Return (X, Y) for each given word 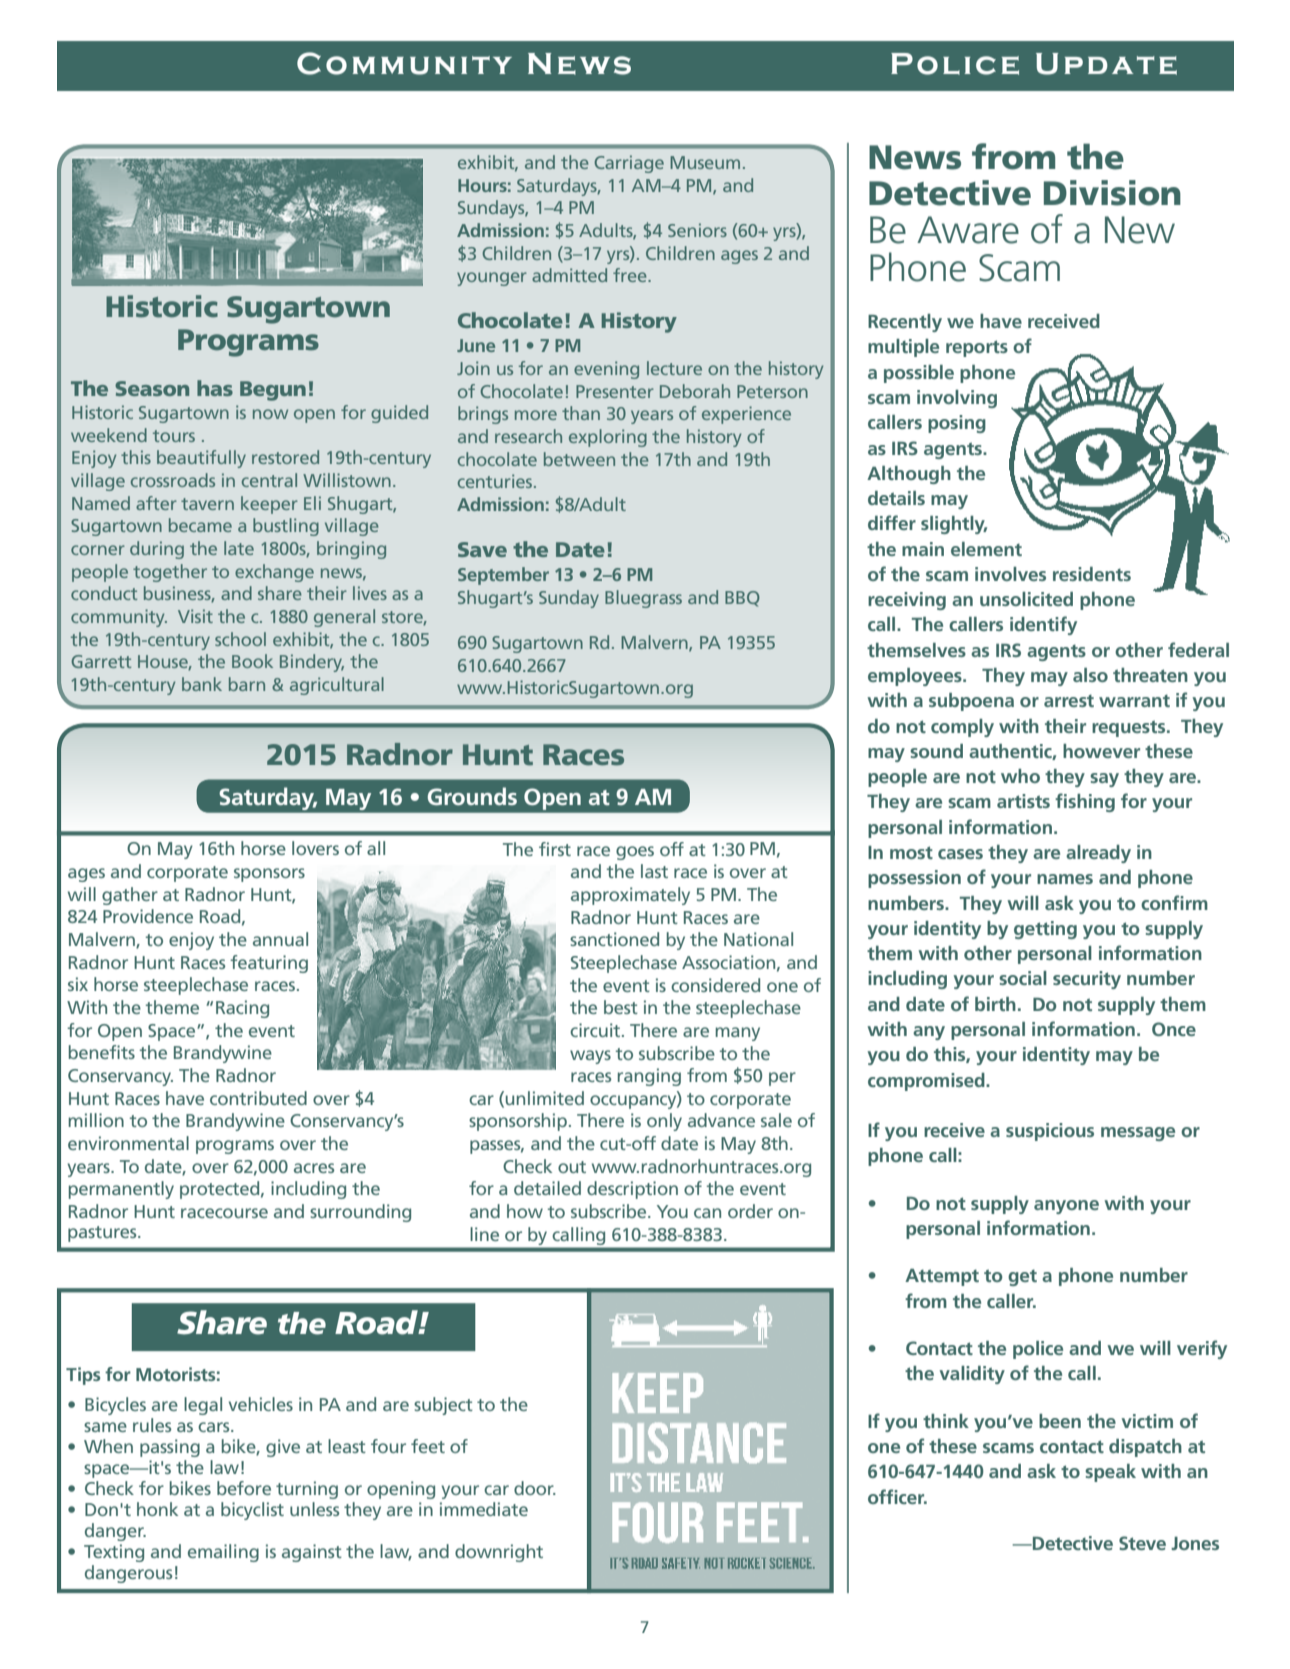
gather (130, 896)
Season (152, 388)
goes (635, 853)
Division (1112, 193)
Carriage (629, 164)
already (1098, 854)
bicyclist (252, 1511)
